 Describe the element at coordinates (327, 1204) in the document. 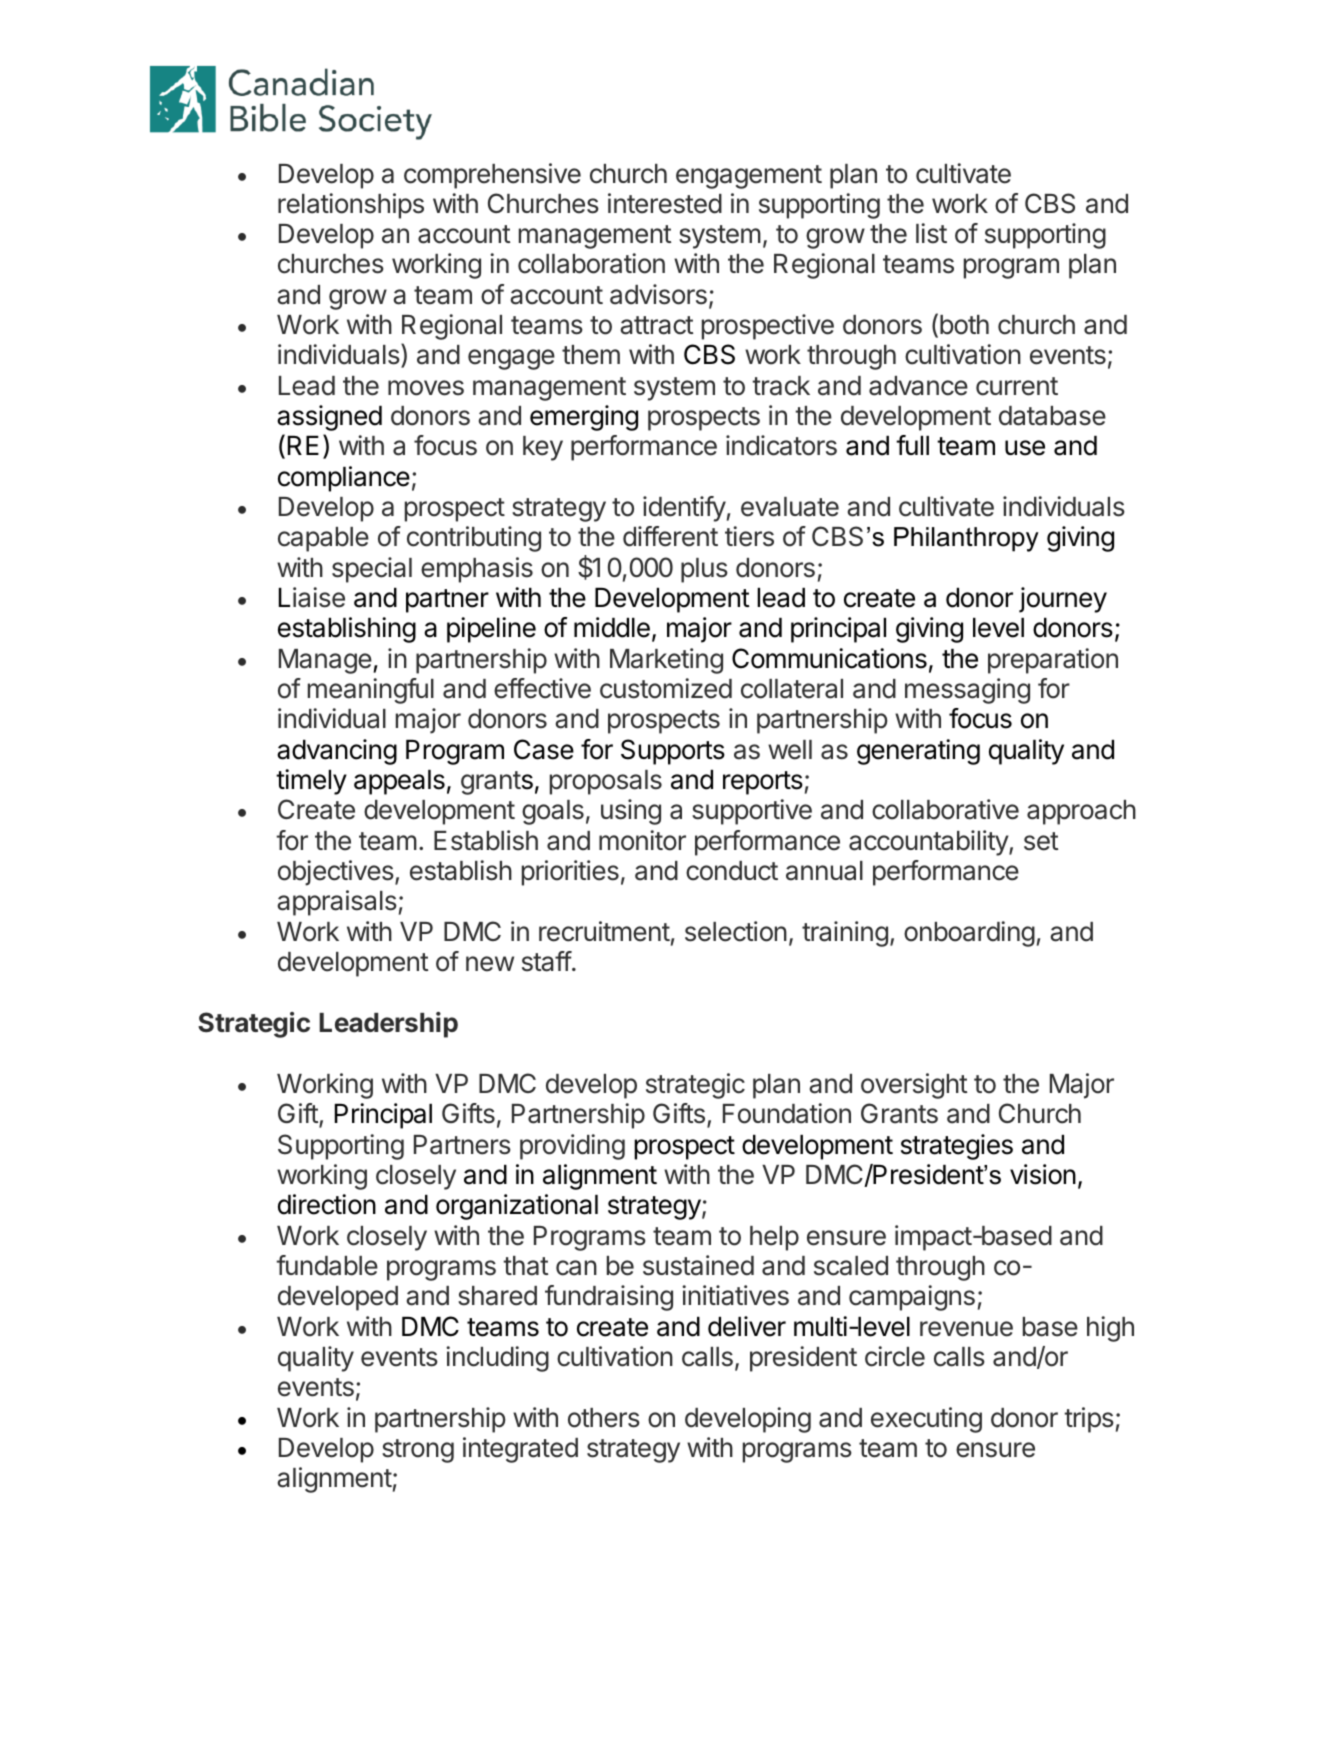

I see `direction` at that location.
